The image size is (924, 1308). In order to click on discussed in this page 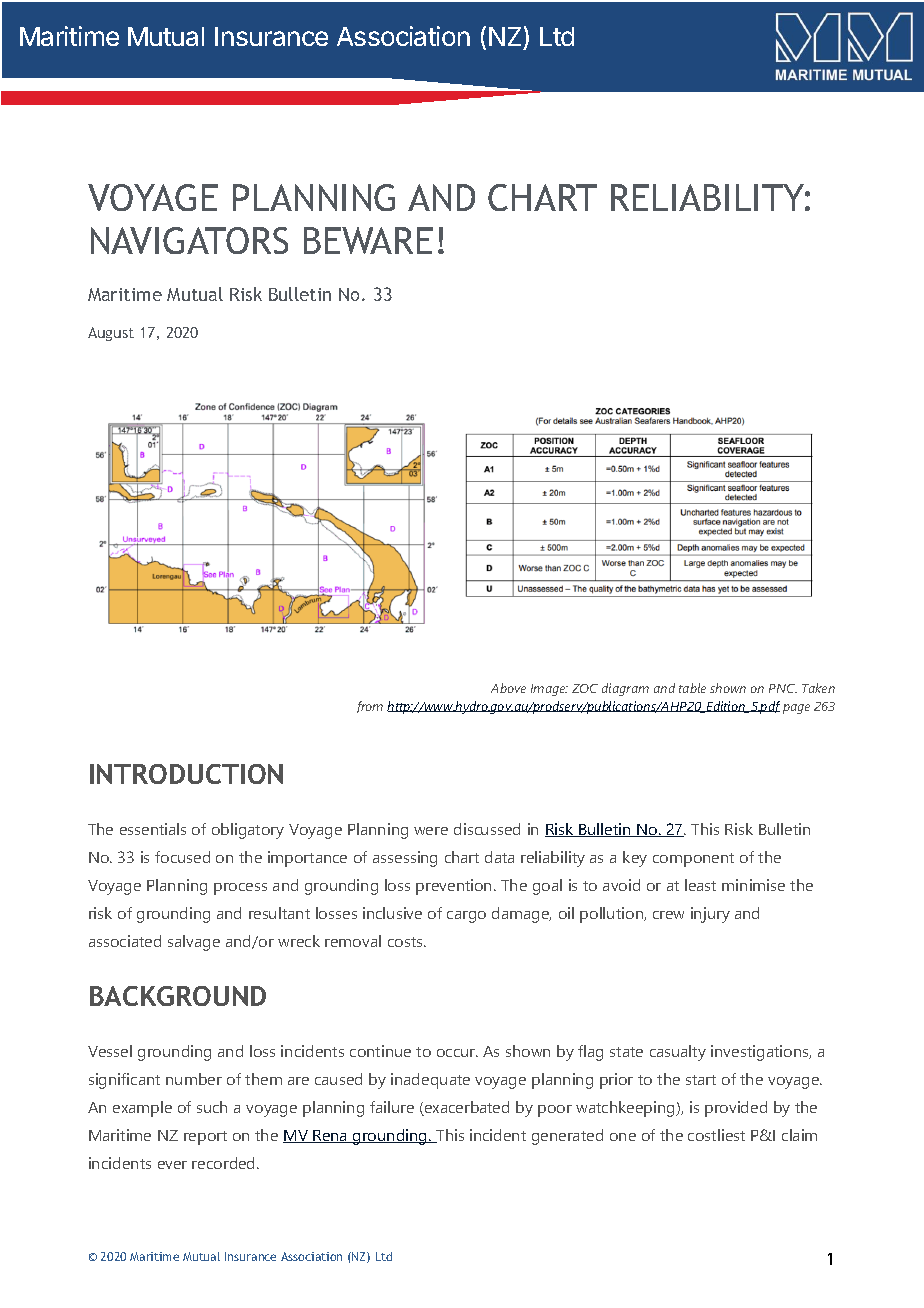, I will do `click(487, 829)`.
